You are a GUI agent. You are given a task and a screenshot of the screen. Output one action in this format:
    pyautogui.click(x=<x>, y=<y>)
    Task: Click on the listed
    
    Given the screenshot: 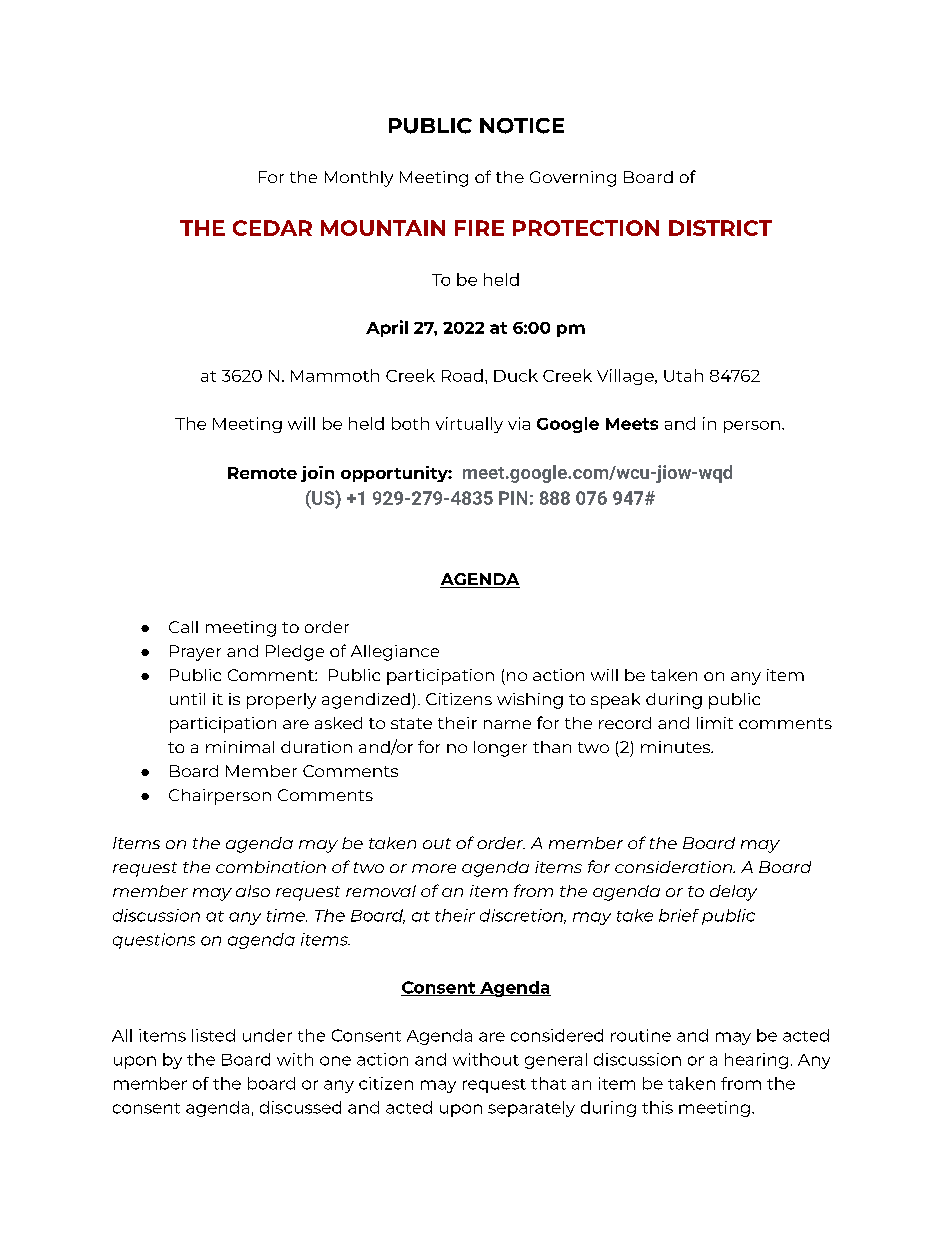 What is the action you would take?
    pyautogui.click(x=213, y=1035)
